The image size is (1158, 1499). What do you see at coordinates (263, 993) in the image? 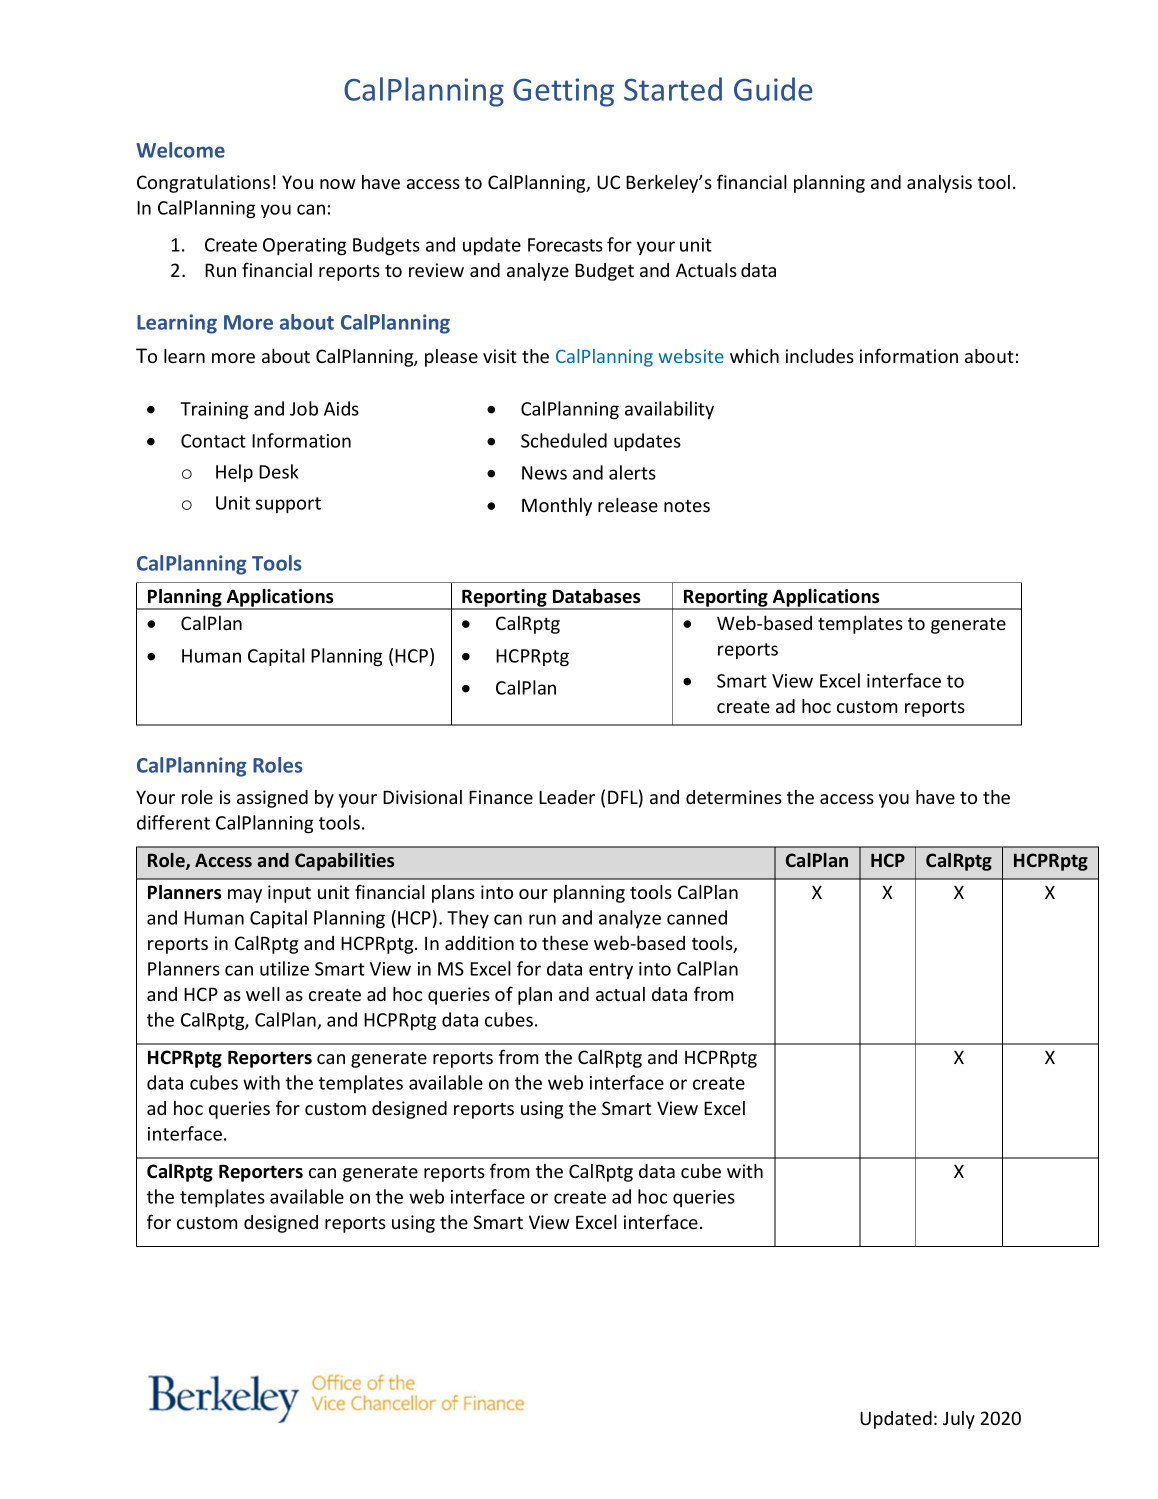
I see `well` at bounding box center [263, 993].
